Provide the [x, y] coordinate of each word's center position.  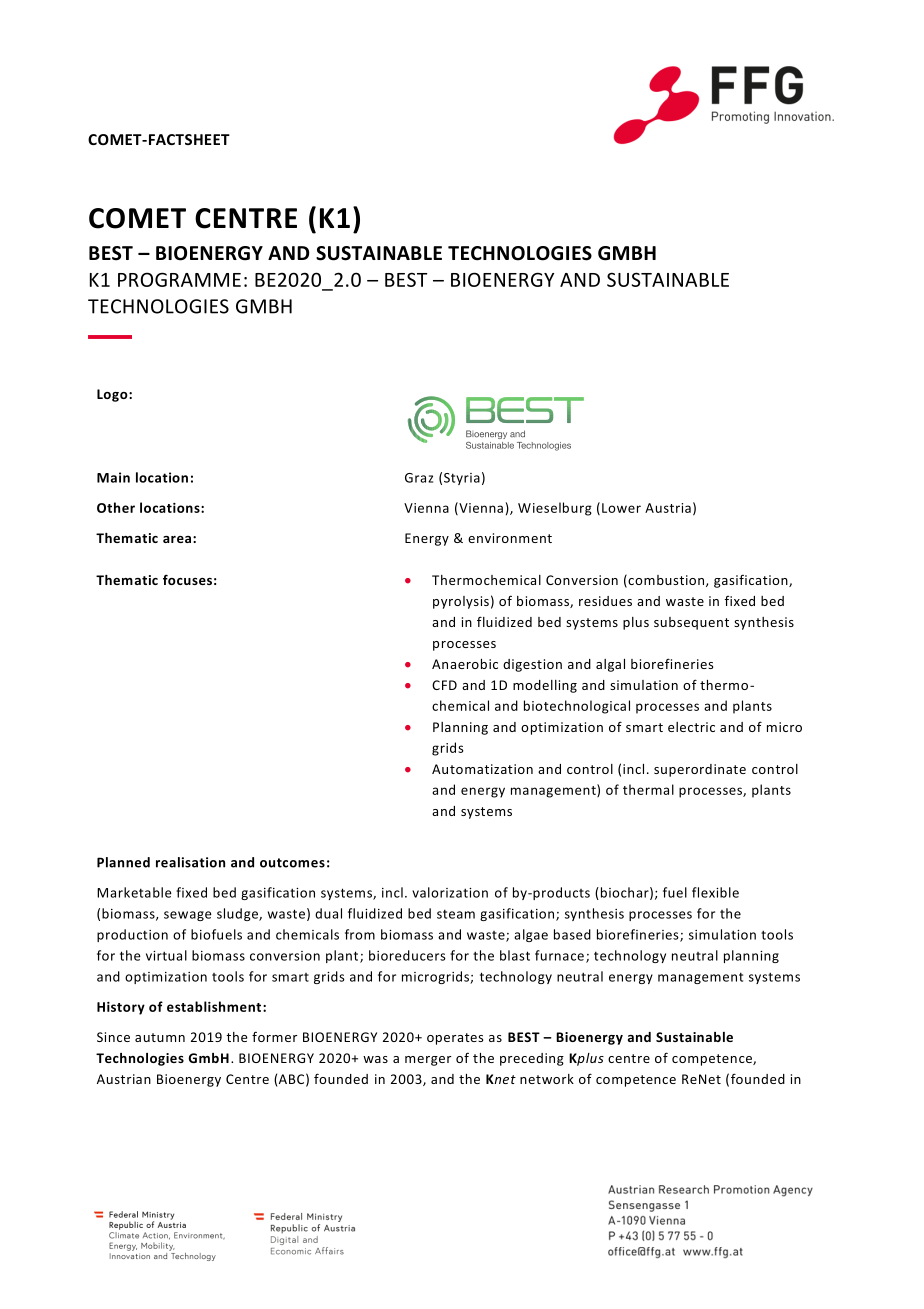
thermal [648, 789]
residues [605, 601]
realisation [190, 862]
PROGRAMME [179, 279]
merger [428, 1061]
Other [116, 507]
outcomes [292, 863]
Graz [419, 478]
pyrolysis [461, 602]
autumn [160, 1037]
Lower [621, 508]
